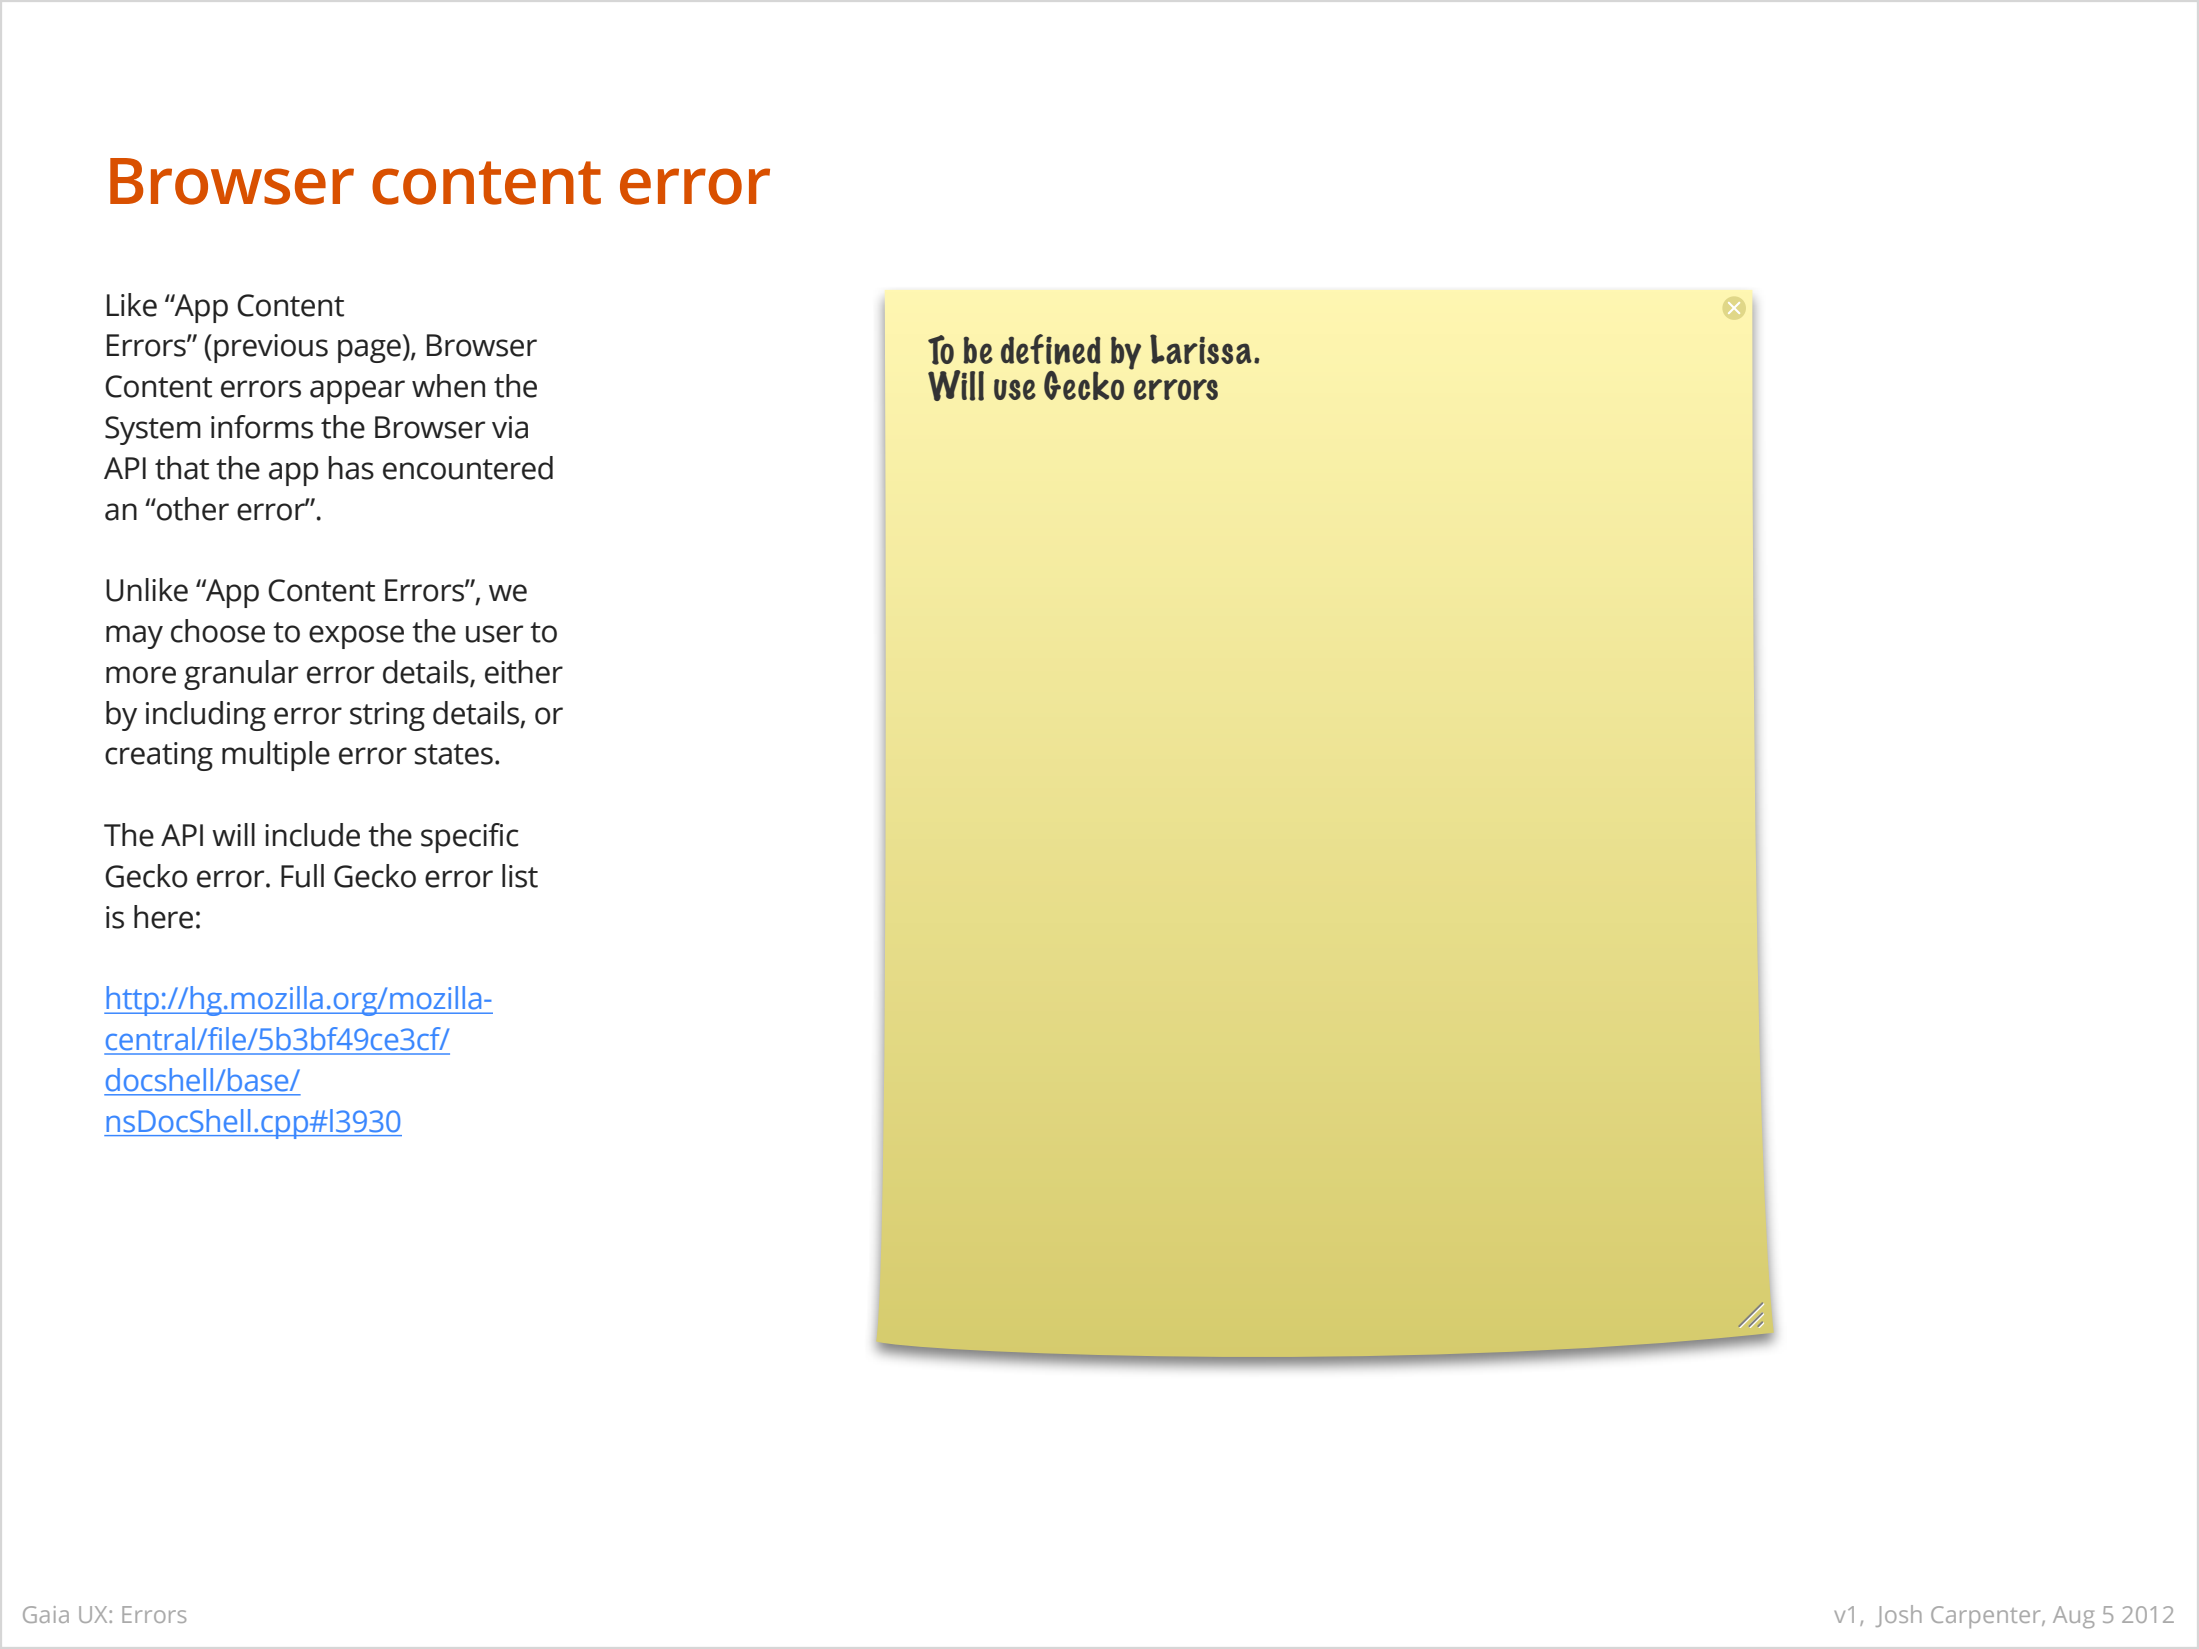 Image resolution: width=2199 pixels, height=1649 pixels. I want to click on Gaia, so click(46, 1614).
